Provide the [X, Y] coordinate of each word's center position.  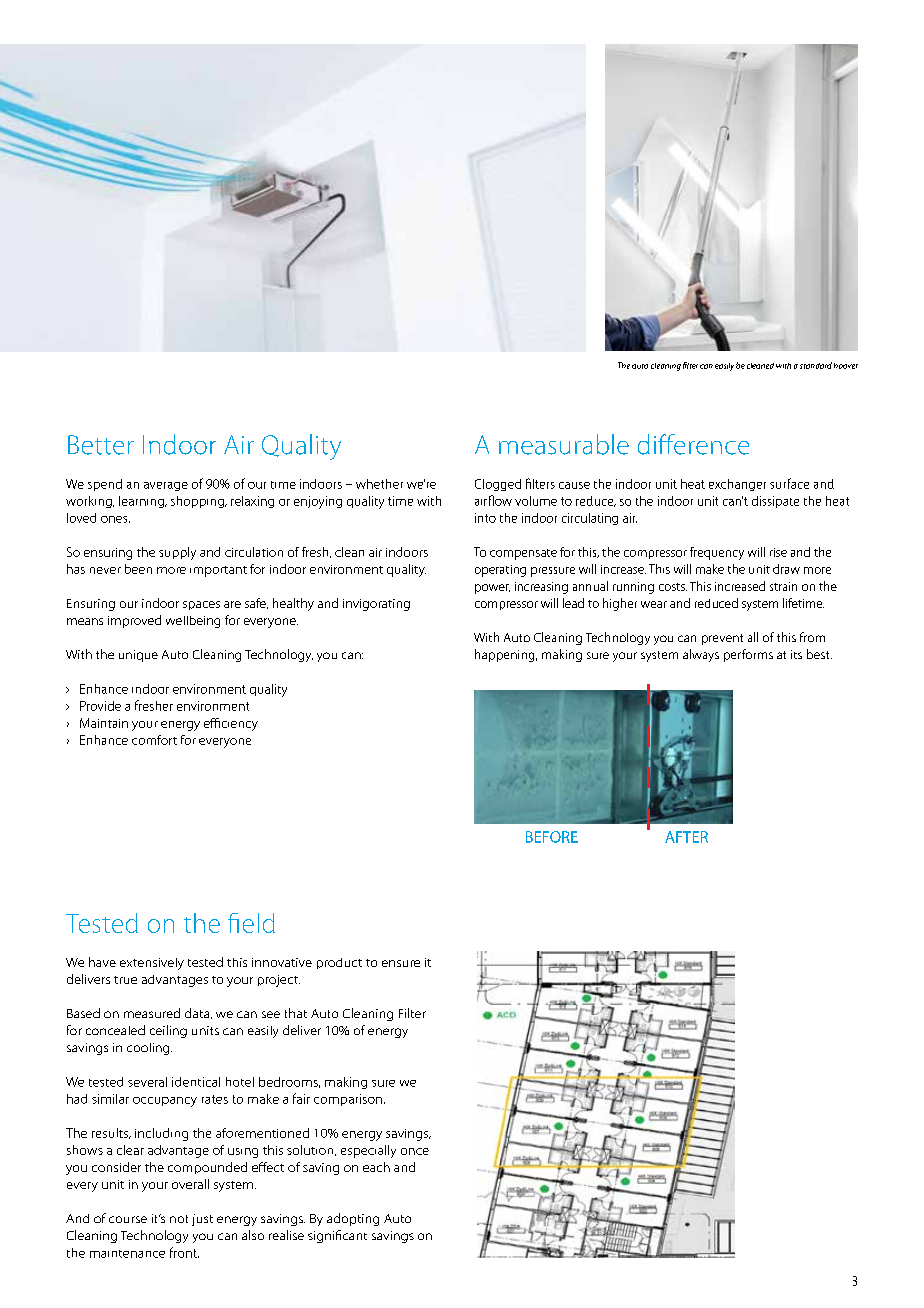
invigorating [376, 605]
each [376, 1167]
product [339, 963]
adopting [353, 1219]
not [179, 1219]
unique [138, 656]
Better [101, 445]
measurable [564, 444]
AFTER [686, 837]
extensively [152, 964]
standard [816, 365]
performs [748, 655]
